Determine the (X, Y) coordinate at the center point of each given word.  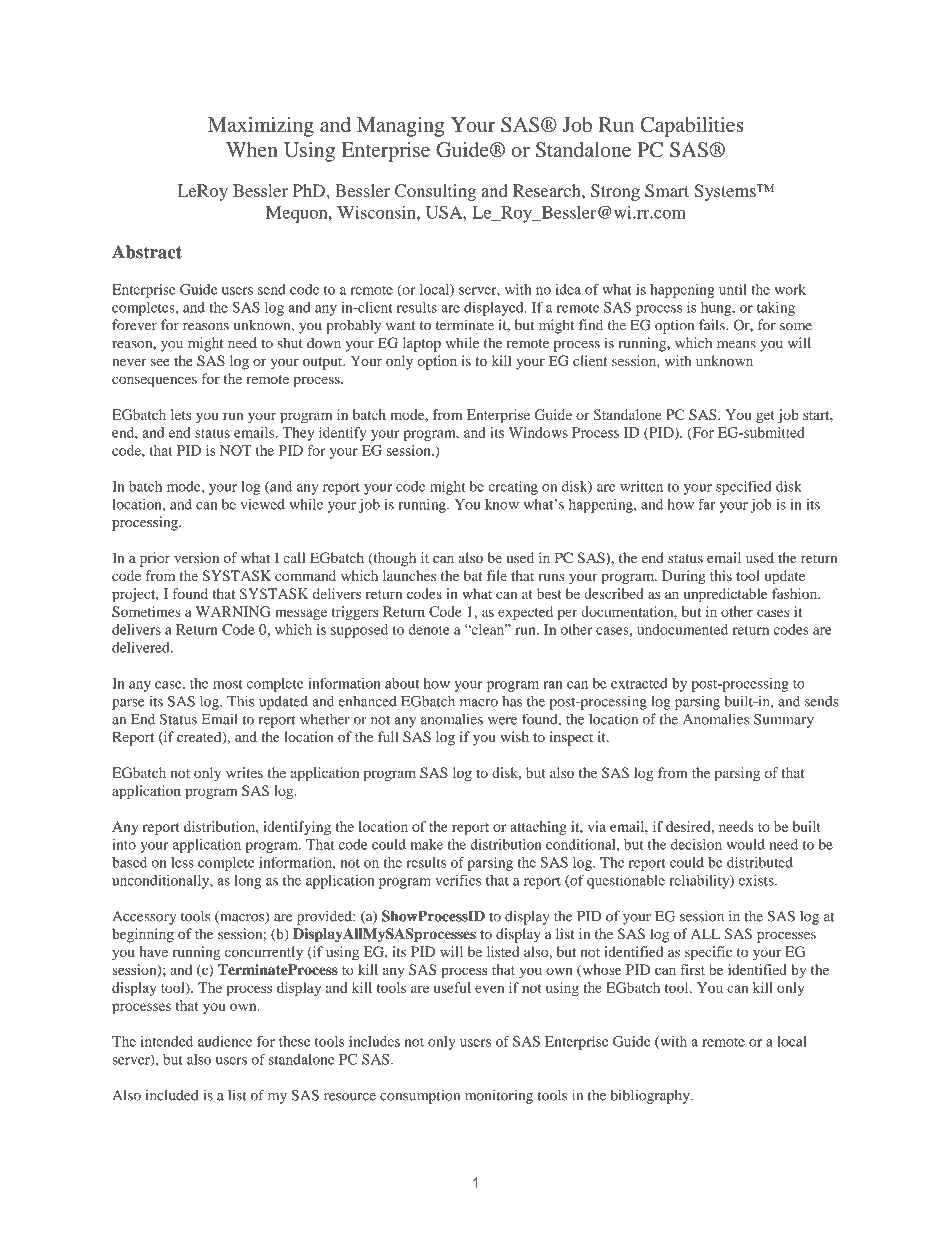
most (228, 684)
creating (513, 488)
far (706, 504)
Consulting (435, 192)
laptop (422, 344)
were (502, 721)
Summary (784, 720)
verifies (458, 880)
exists (757, 880)
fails (713, 325)
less (182, 862)
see (160, 362)
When (252, 149)
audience (225, 1041)
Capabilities (692, 127)
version (196, 557)
